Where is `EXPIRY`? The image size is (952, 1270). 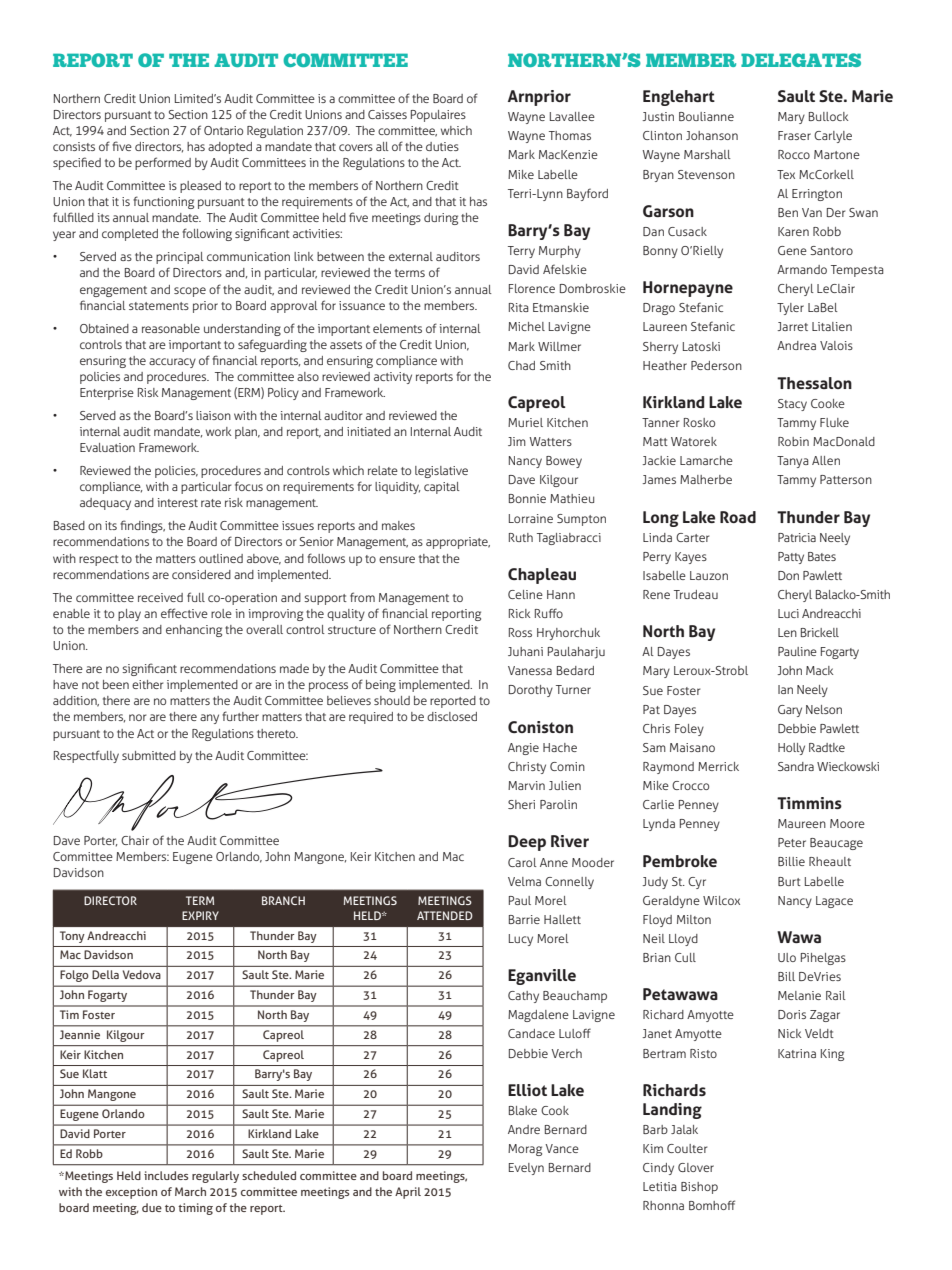
EXPIRY is located at coordinates (200, 915).
